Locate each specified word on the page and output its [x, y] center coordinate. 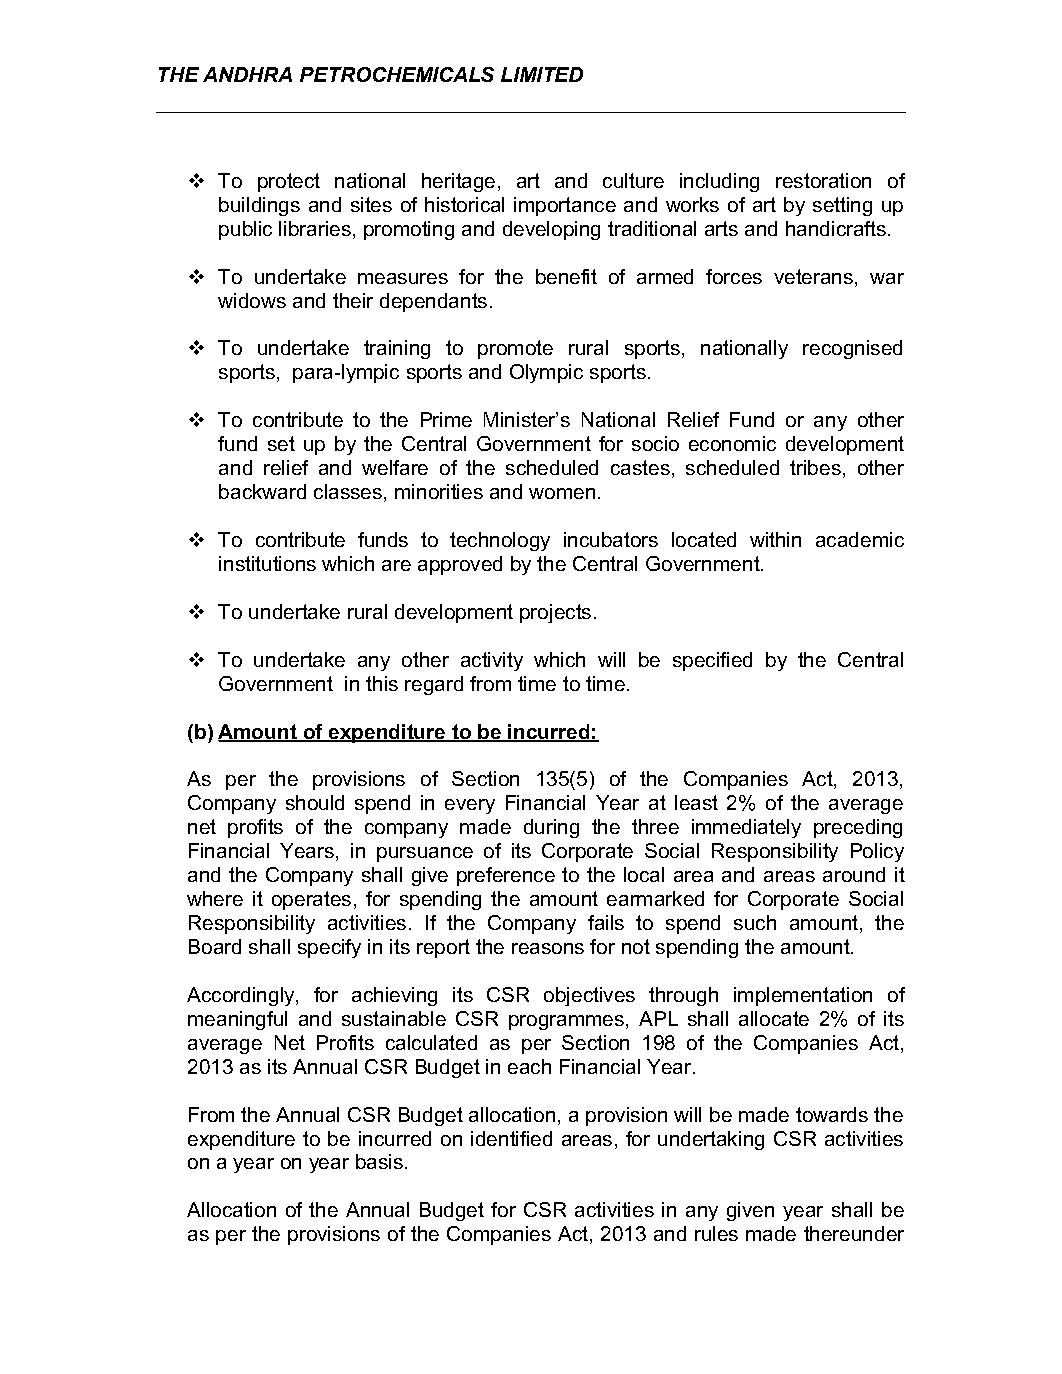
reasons [548, 948]
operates [311, 900]
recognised [852, 349]
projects [555, 613]
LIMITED [542, 74]
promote [515, 349]
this [382, 683]
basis [379, 1161]
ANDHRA [247, 74]
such [755, 922]
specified [712, 661]
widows [252, 300]
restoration [823, 180]
